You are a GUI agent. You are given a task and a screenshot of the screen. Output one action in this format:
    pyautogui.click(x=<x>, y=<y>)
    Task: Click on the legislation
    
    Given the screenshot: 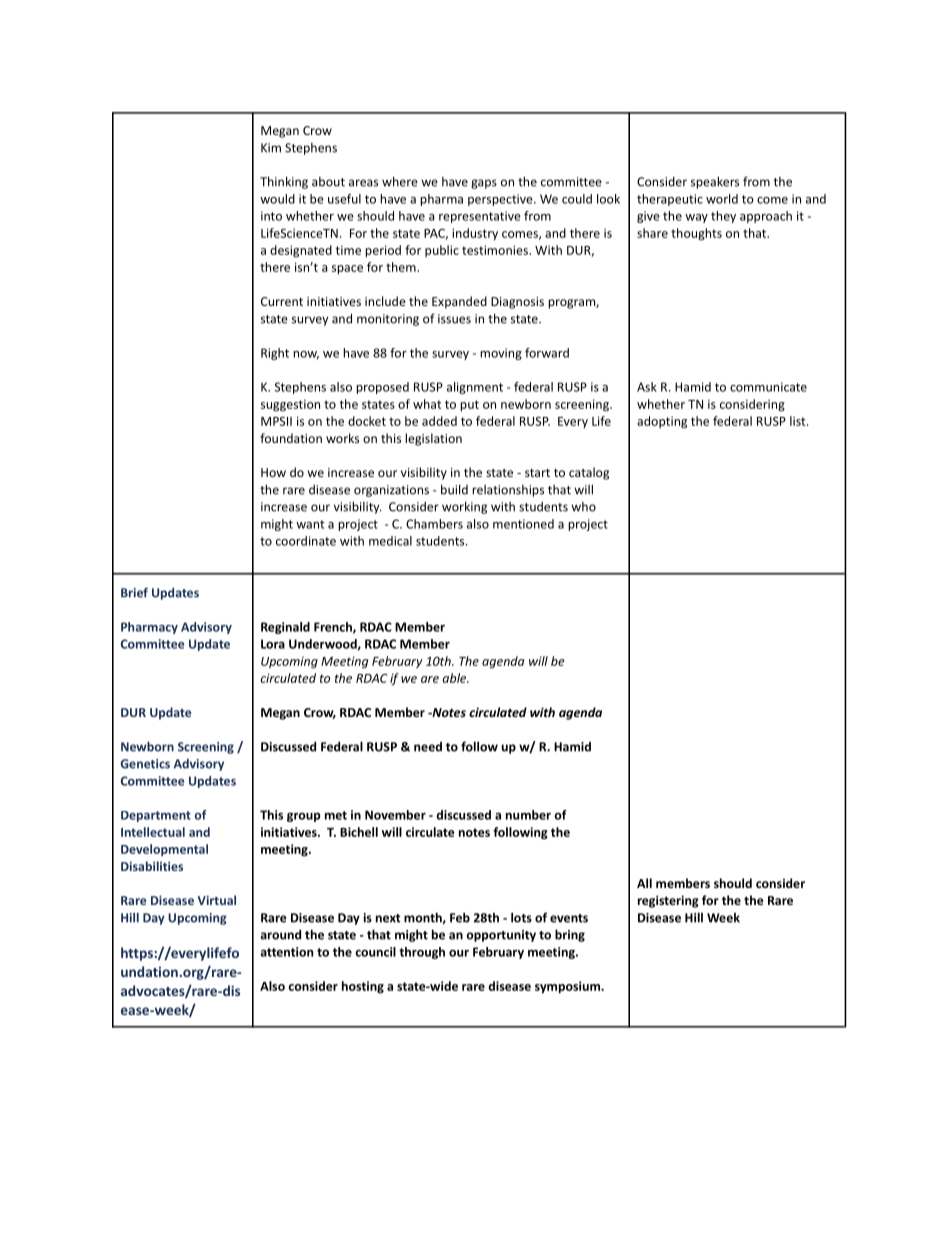 What is the action you would take?
    pyautogui.click(x=433, y=439)
